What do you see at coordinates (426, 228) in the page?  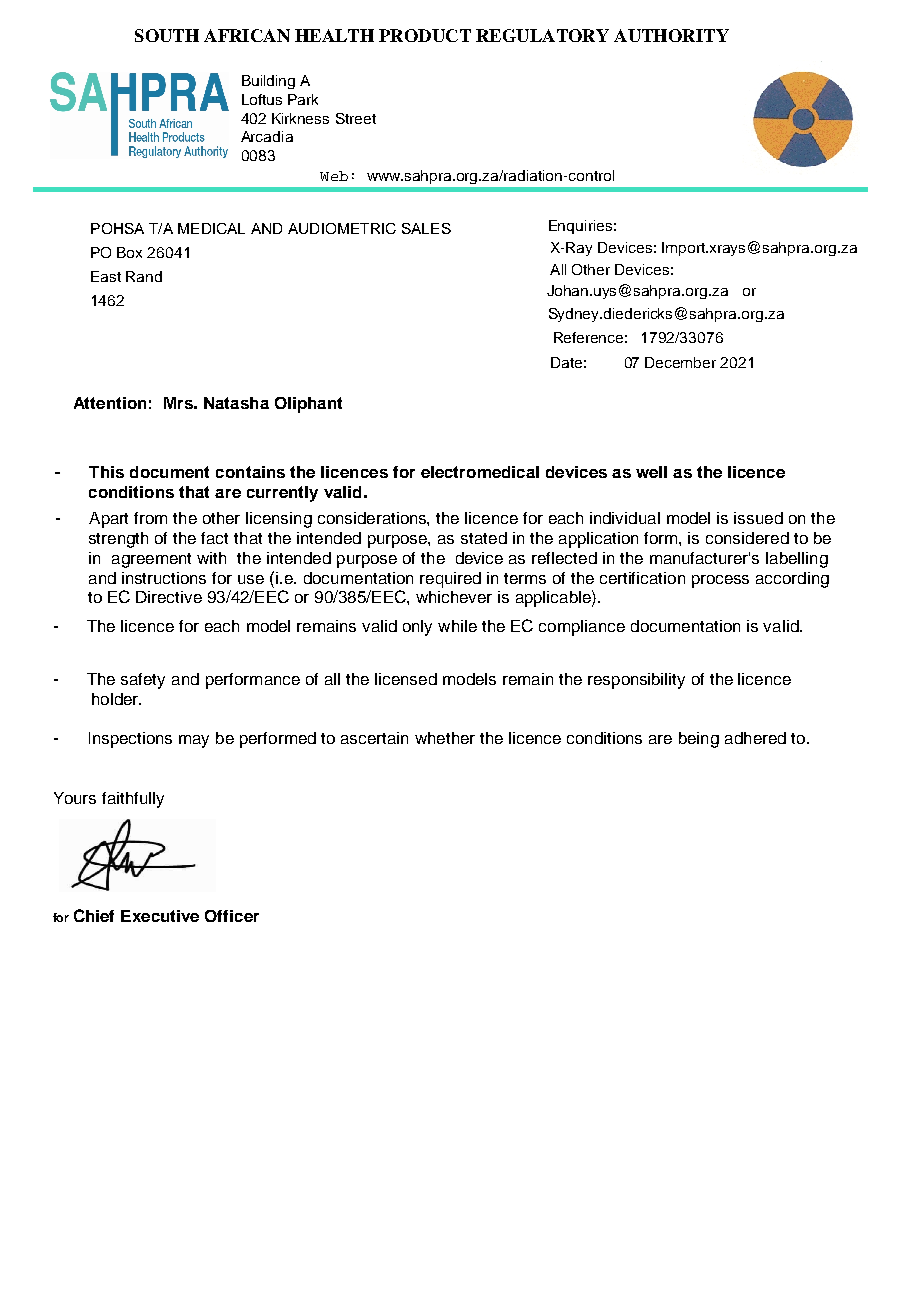 I see `SALES` at bounding box center [426, 228].
